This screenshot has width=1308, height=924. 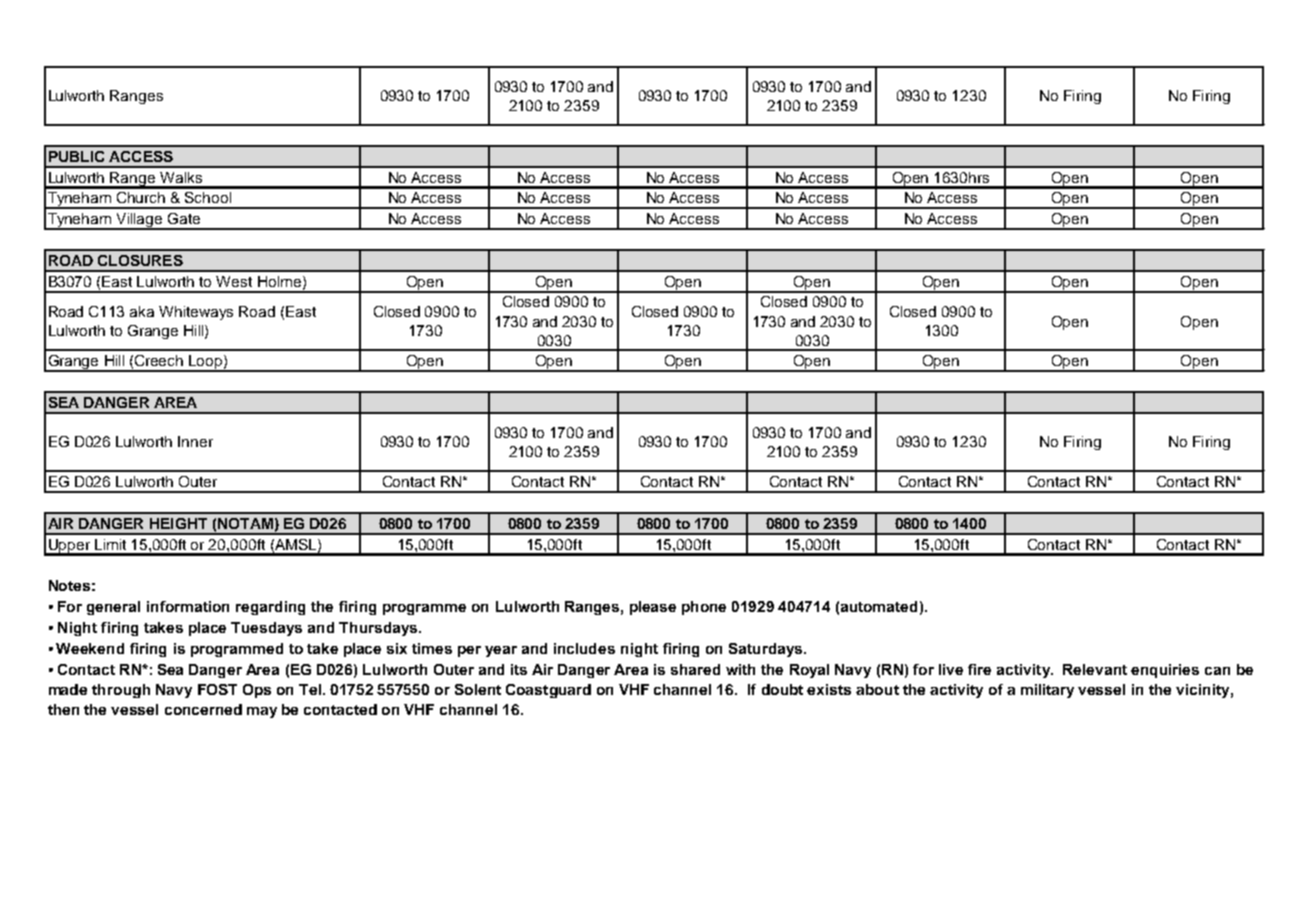 What do you see at coordinates (142, 311) in the screenshot?
I see `aka` at bounding box center [142, 311].
